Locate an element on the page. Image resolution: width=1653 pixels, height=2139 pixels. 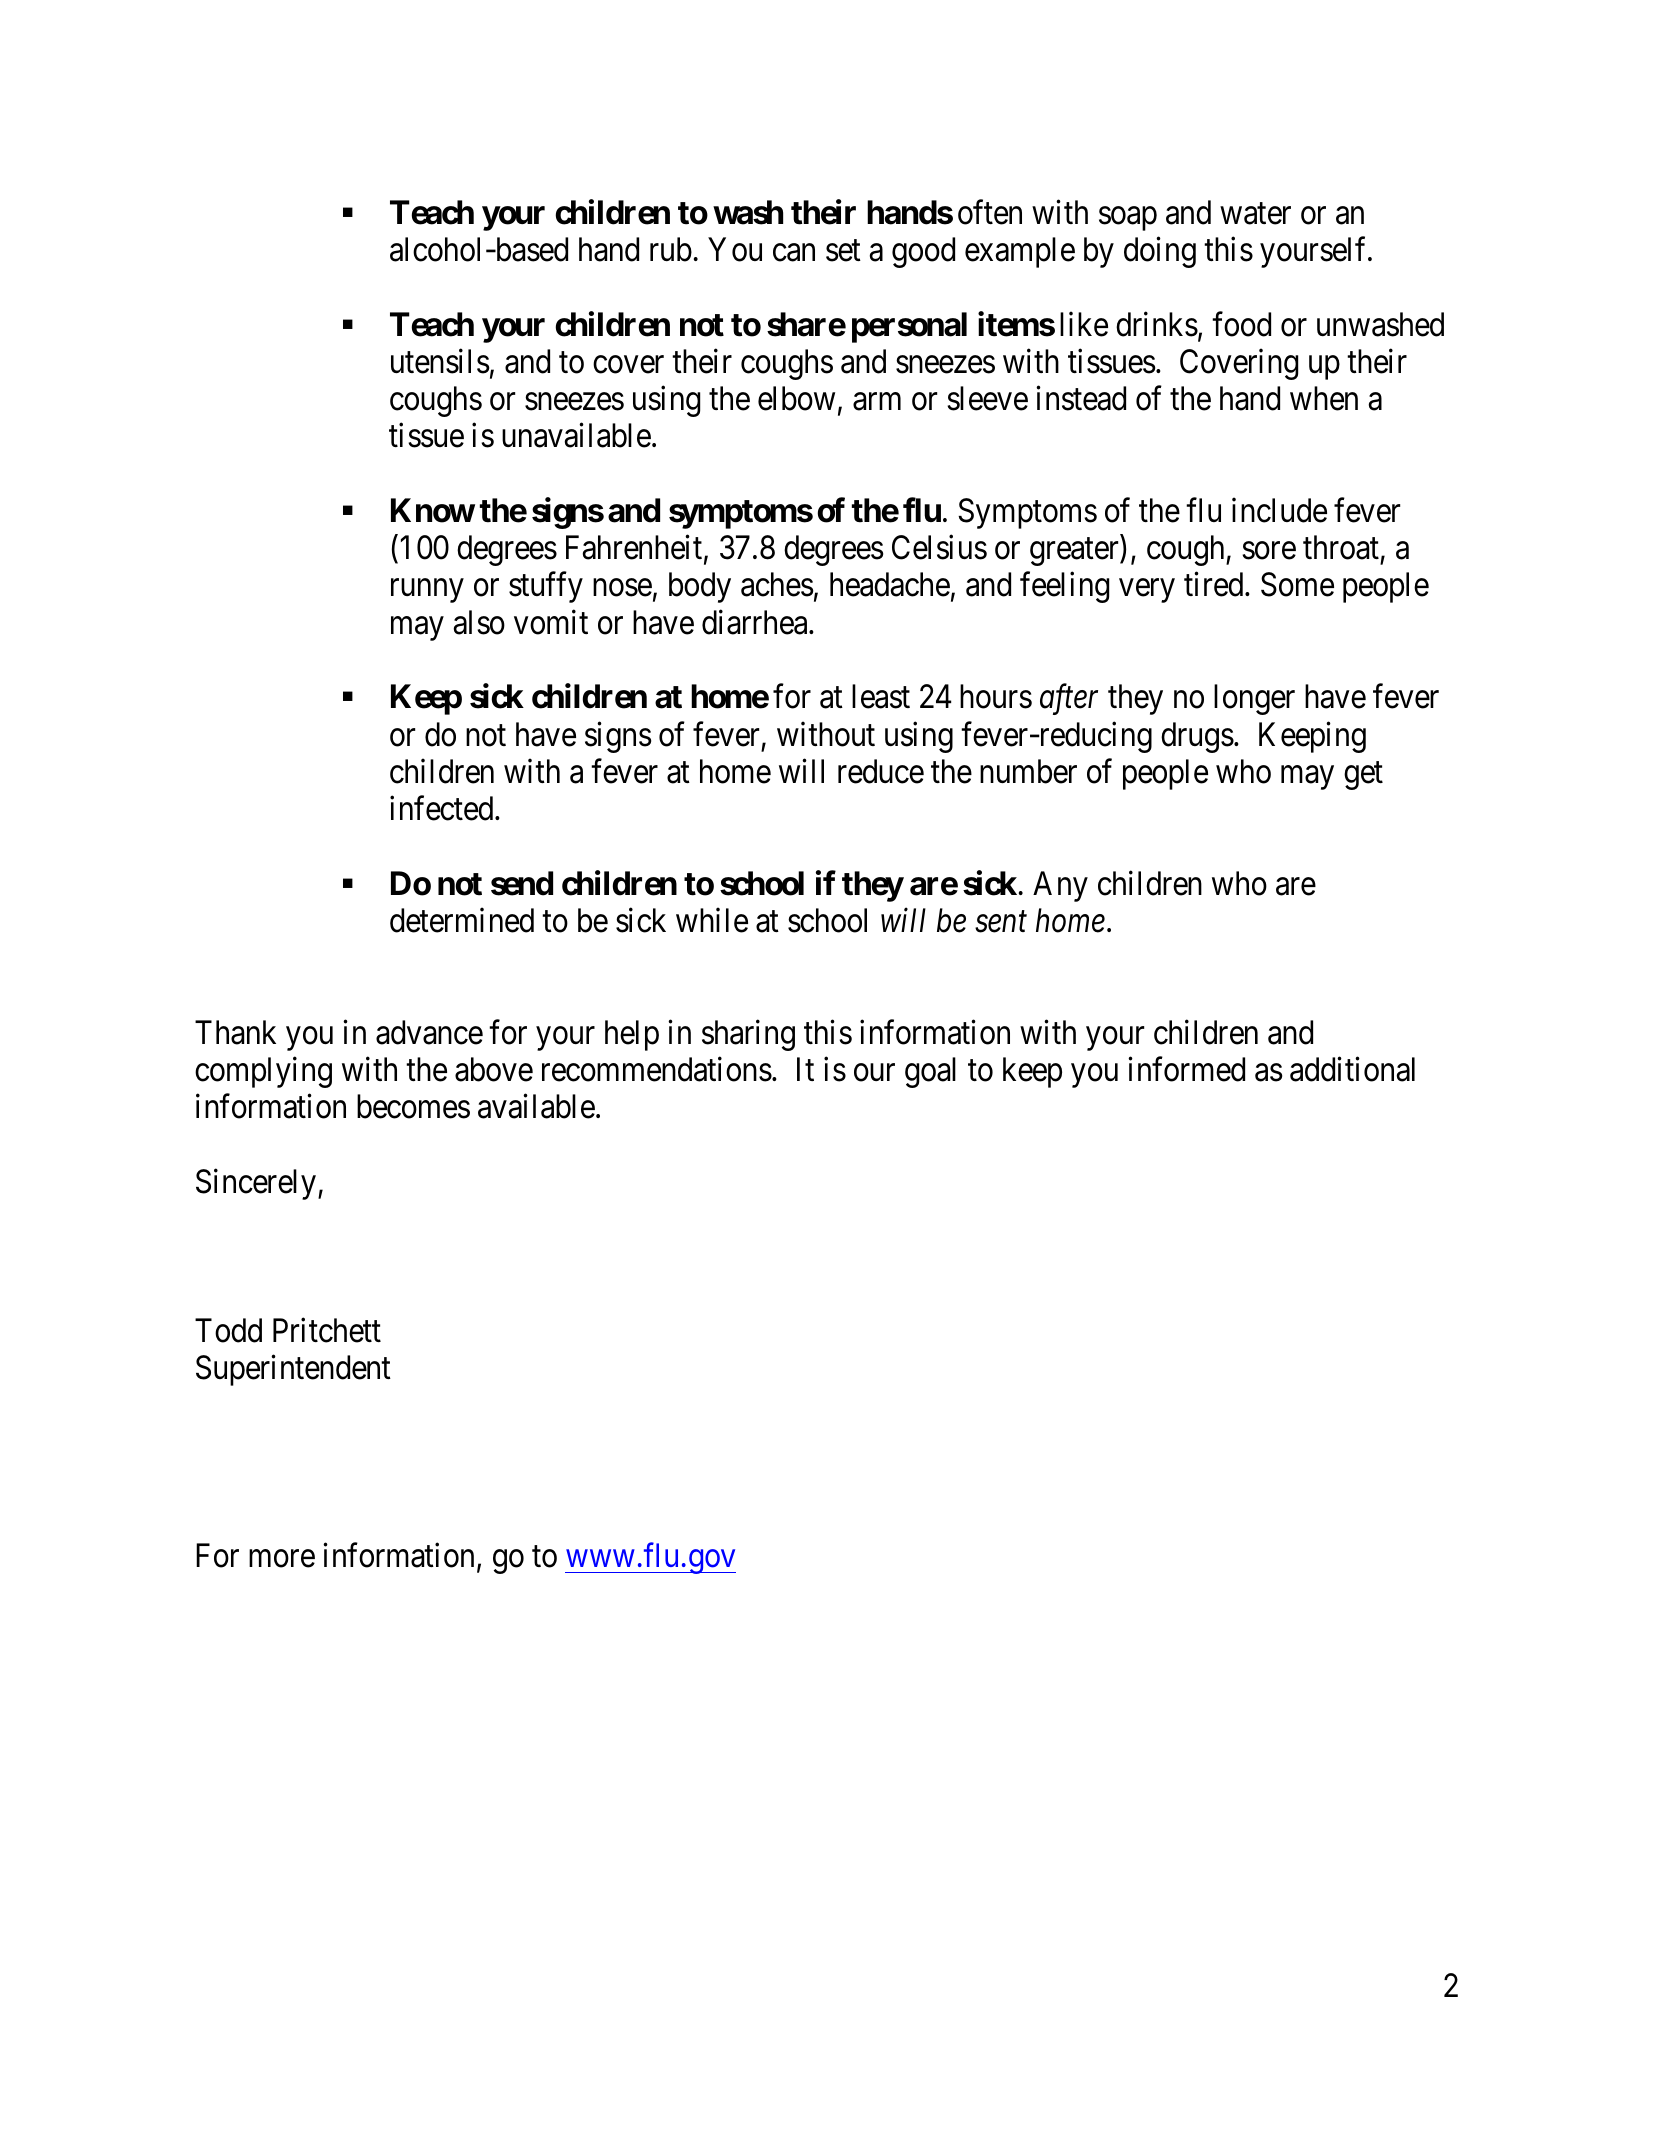
drugs is located at coordinates (1197, 737).
